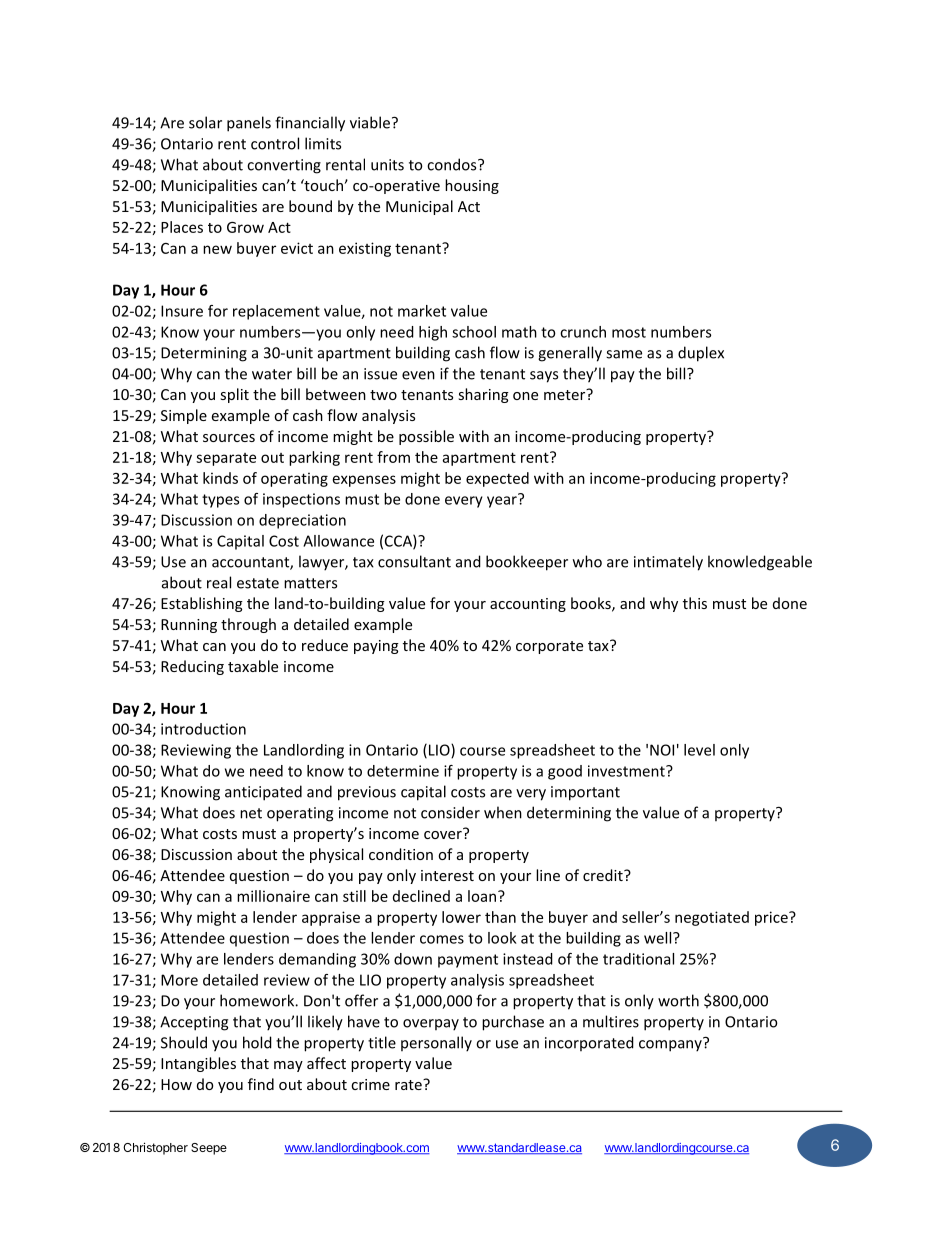 Image resolution: width=952 pixels, height=1233 pixels. I want to click on condos, so click(453, 164).
